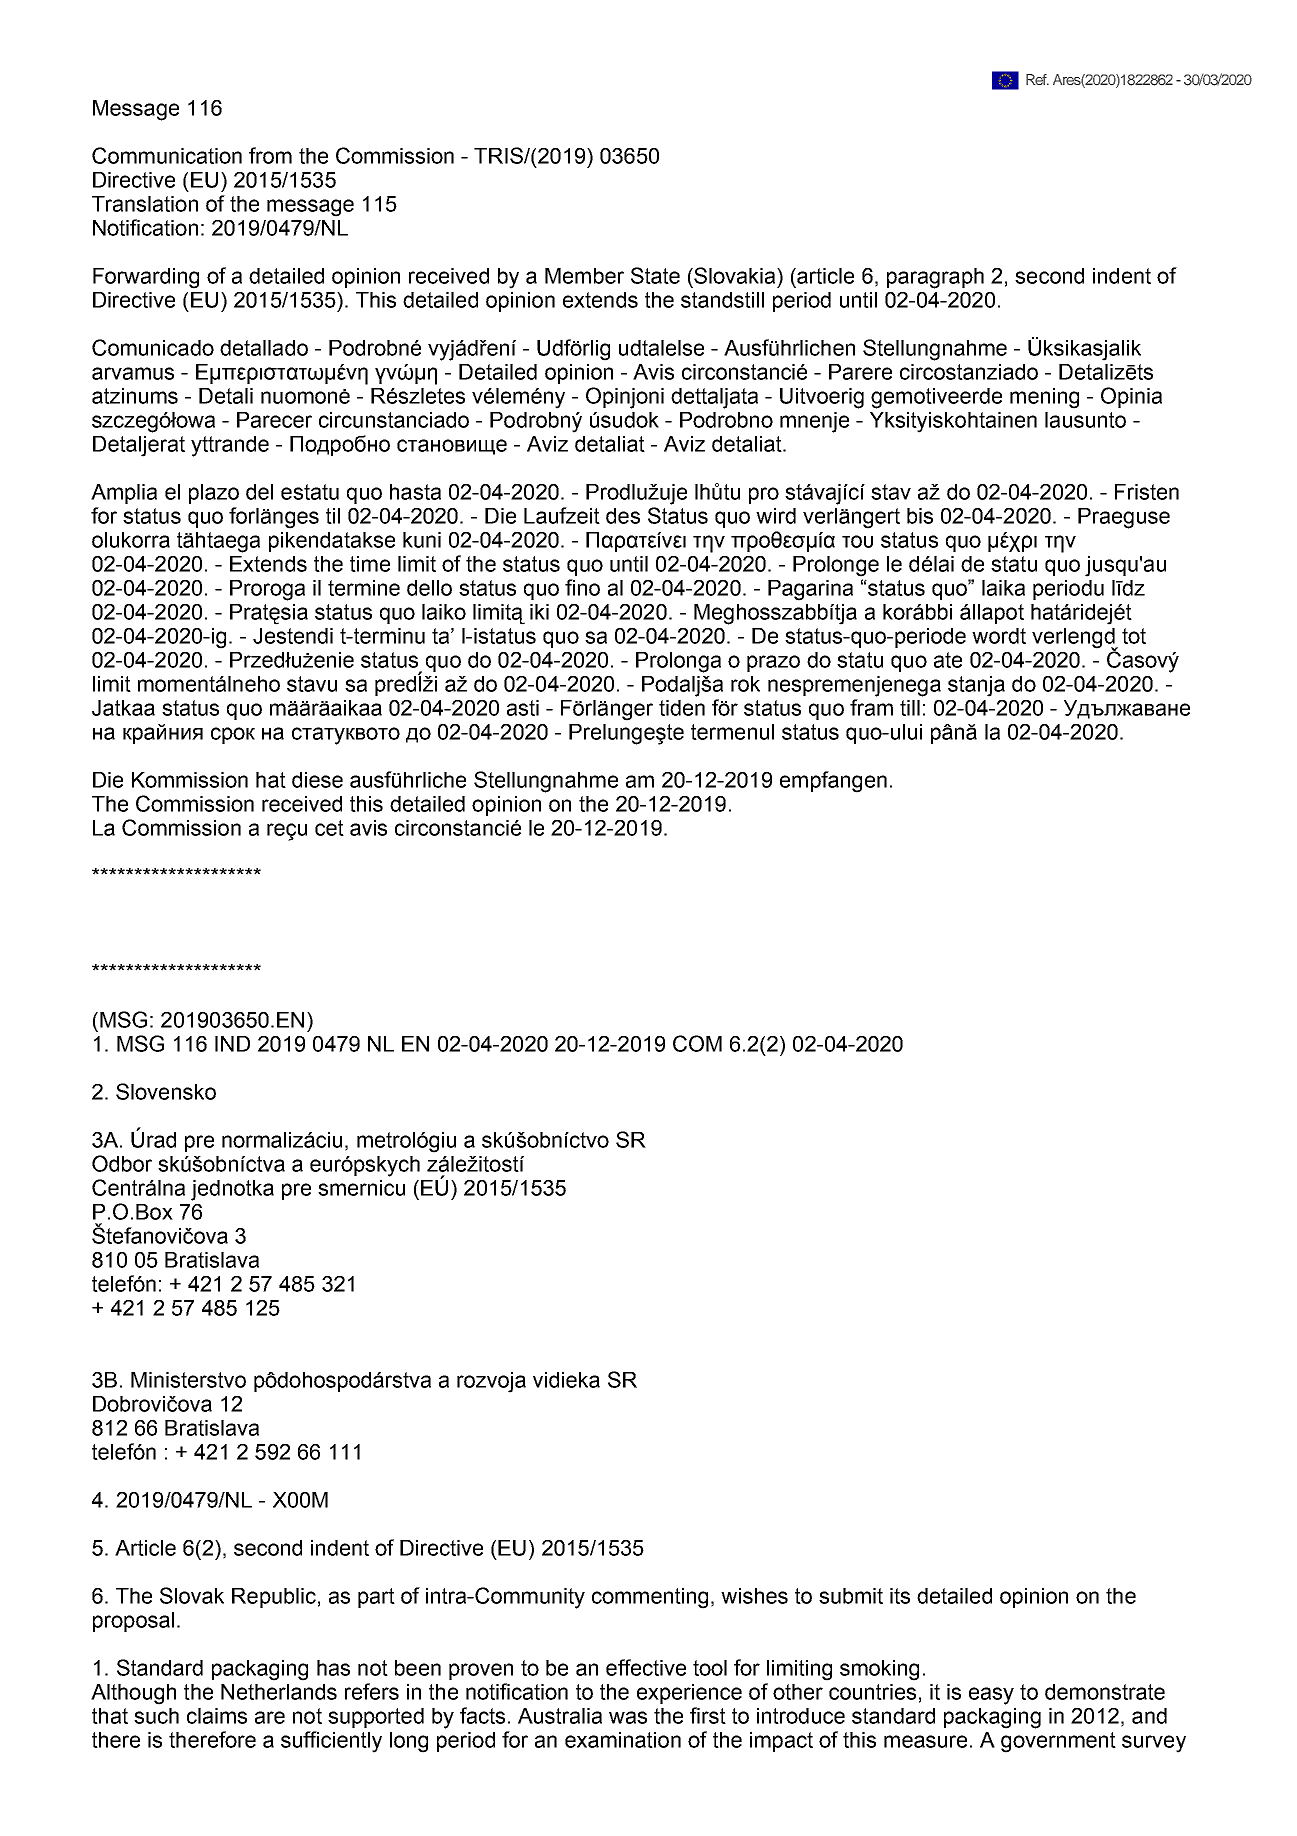  What do you see at coordinates (329, 828) in the screenshot?
I see `cet` at bounding box center [329, 828].
